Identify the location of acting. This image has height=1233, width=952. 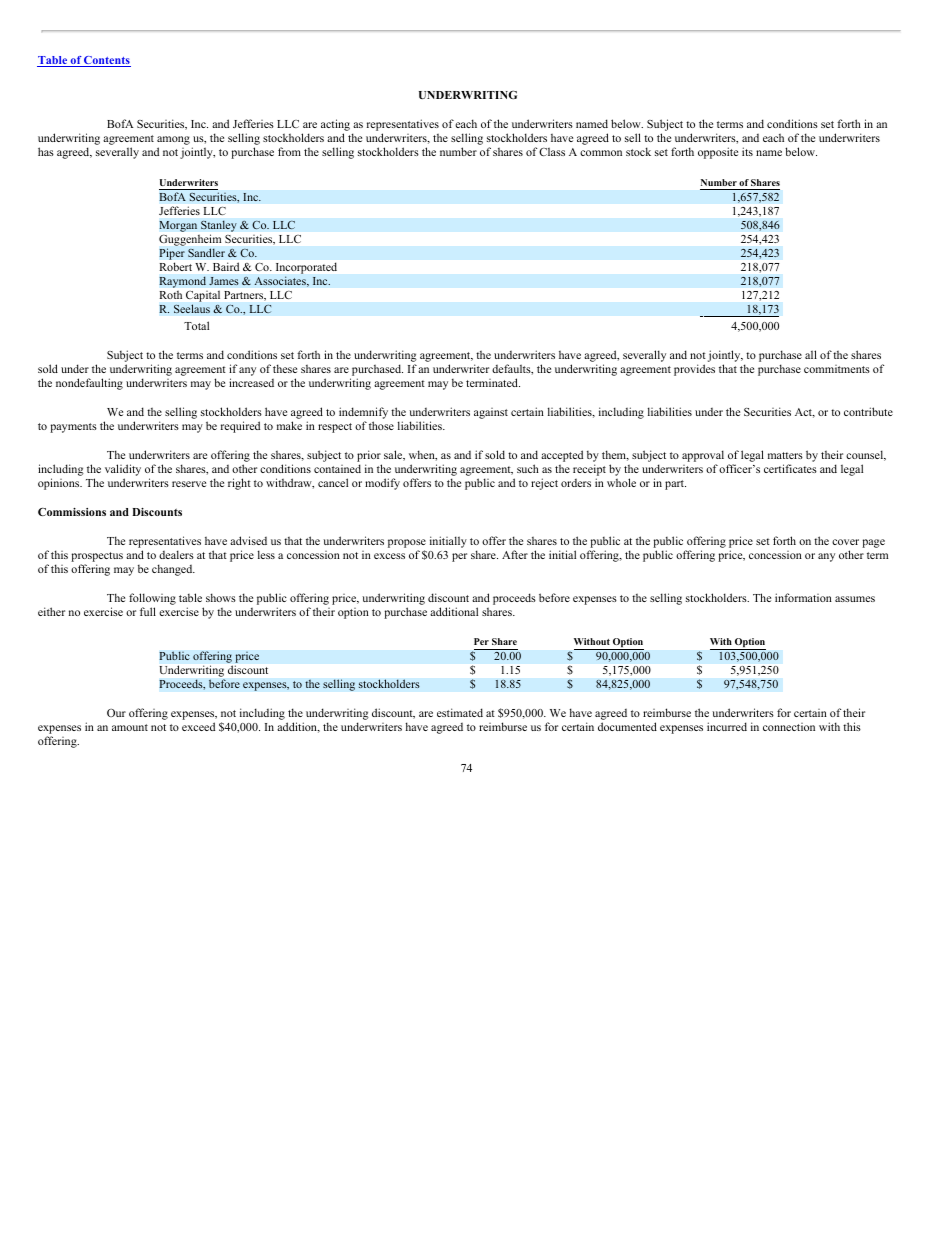
(335, 126).
